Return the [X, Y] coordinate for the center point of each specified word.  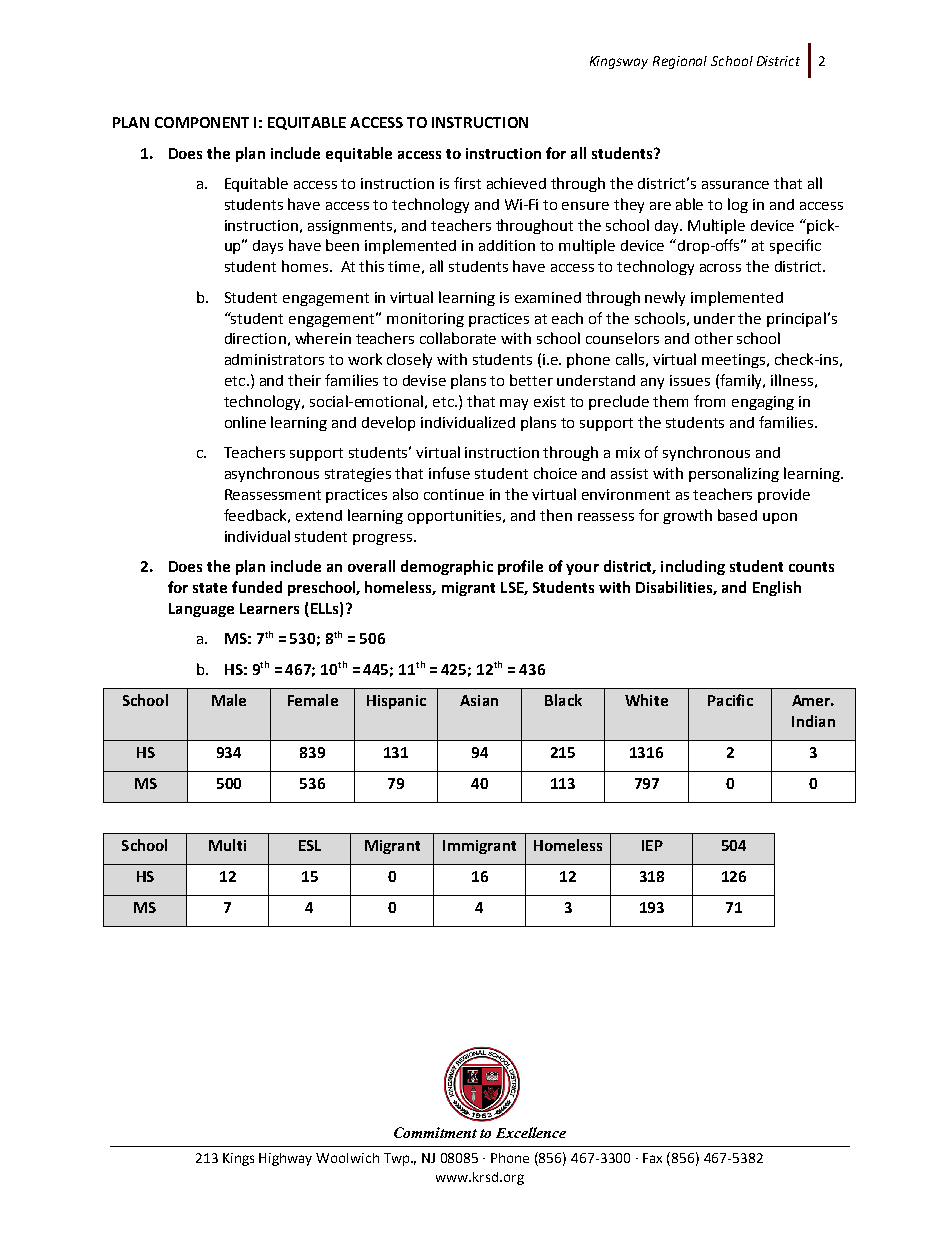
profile [520, 567]
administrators [274, 359]
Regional [680, 62]
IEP [652, 845]
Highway [285, 1159]
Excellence [531, 1132]
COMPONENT [202, 122]
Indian [813, 721]
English [777, 588]
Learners [269, 608]
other [714, 338]
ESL [310, 845]
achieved [516, 183]
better [531, 380]
